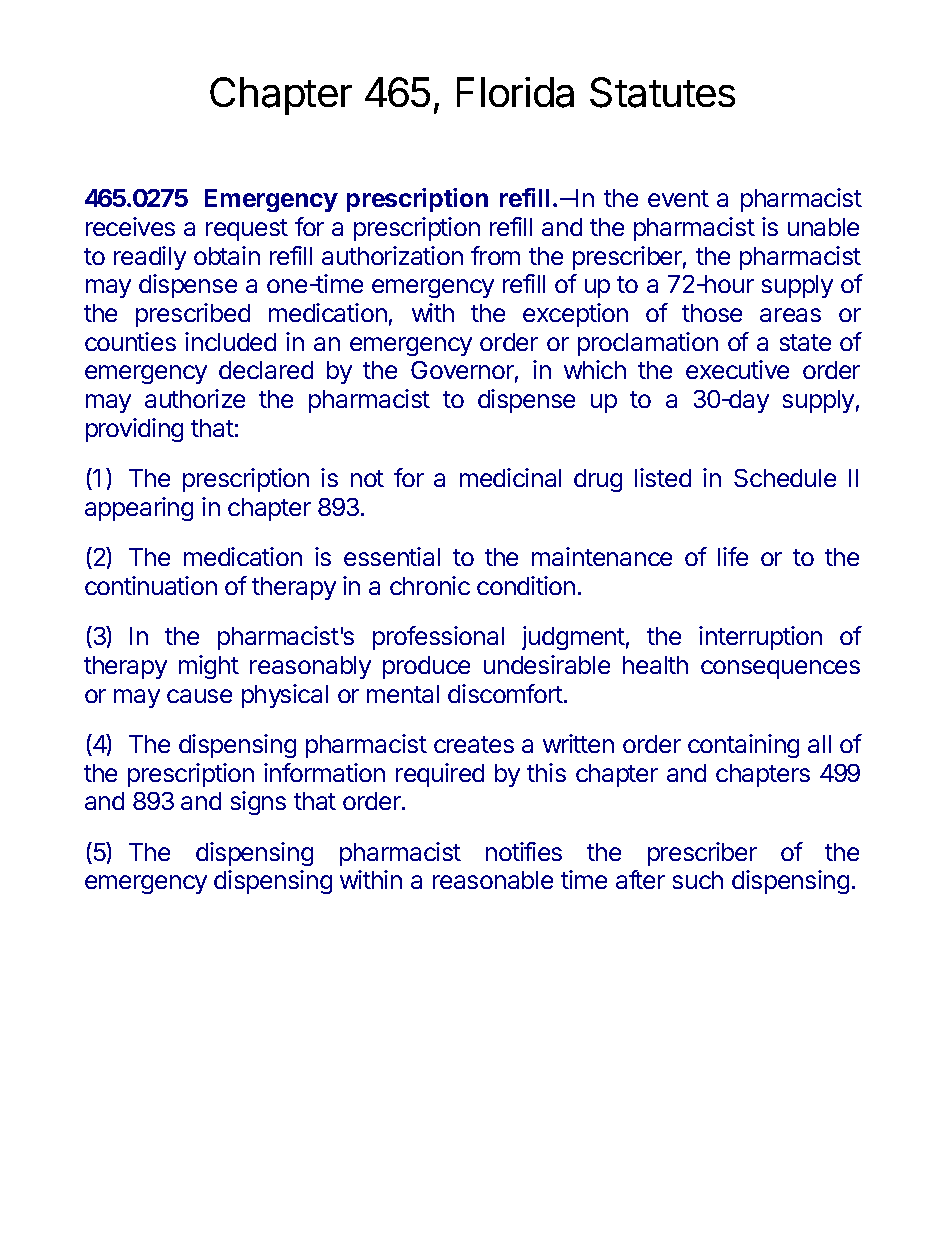 The width and height of the screenshot is (952, 1233). What do you see at coordinates (662, 92) in the screenshot?
I see `Statutes` at bounding box center [662, 92].
